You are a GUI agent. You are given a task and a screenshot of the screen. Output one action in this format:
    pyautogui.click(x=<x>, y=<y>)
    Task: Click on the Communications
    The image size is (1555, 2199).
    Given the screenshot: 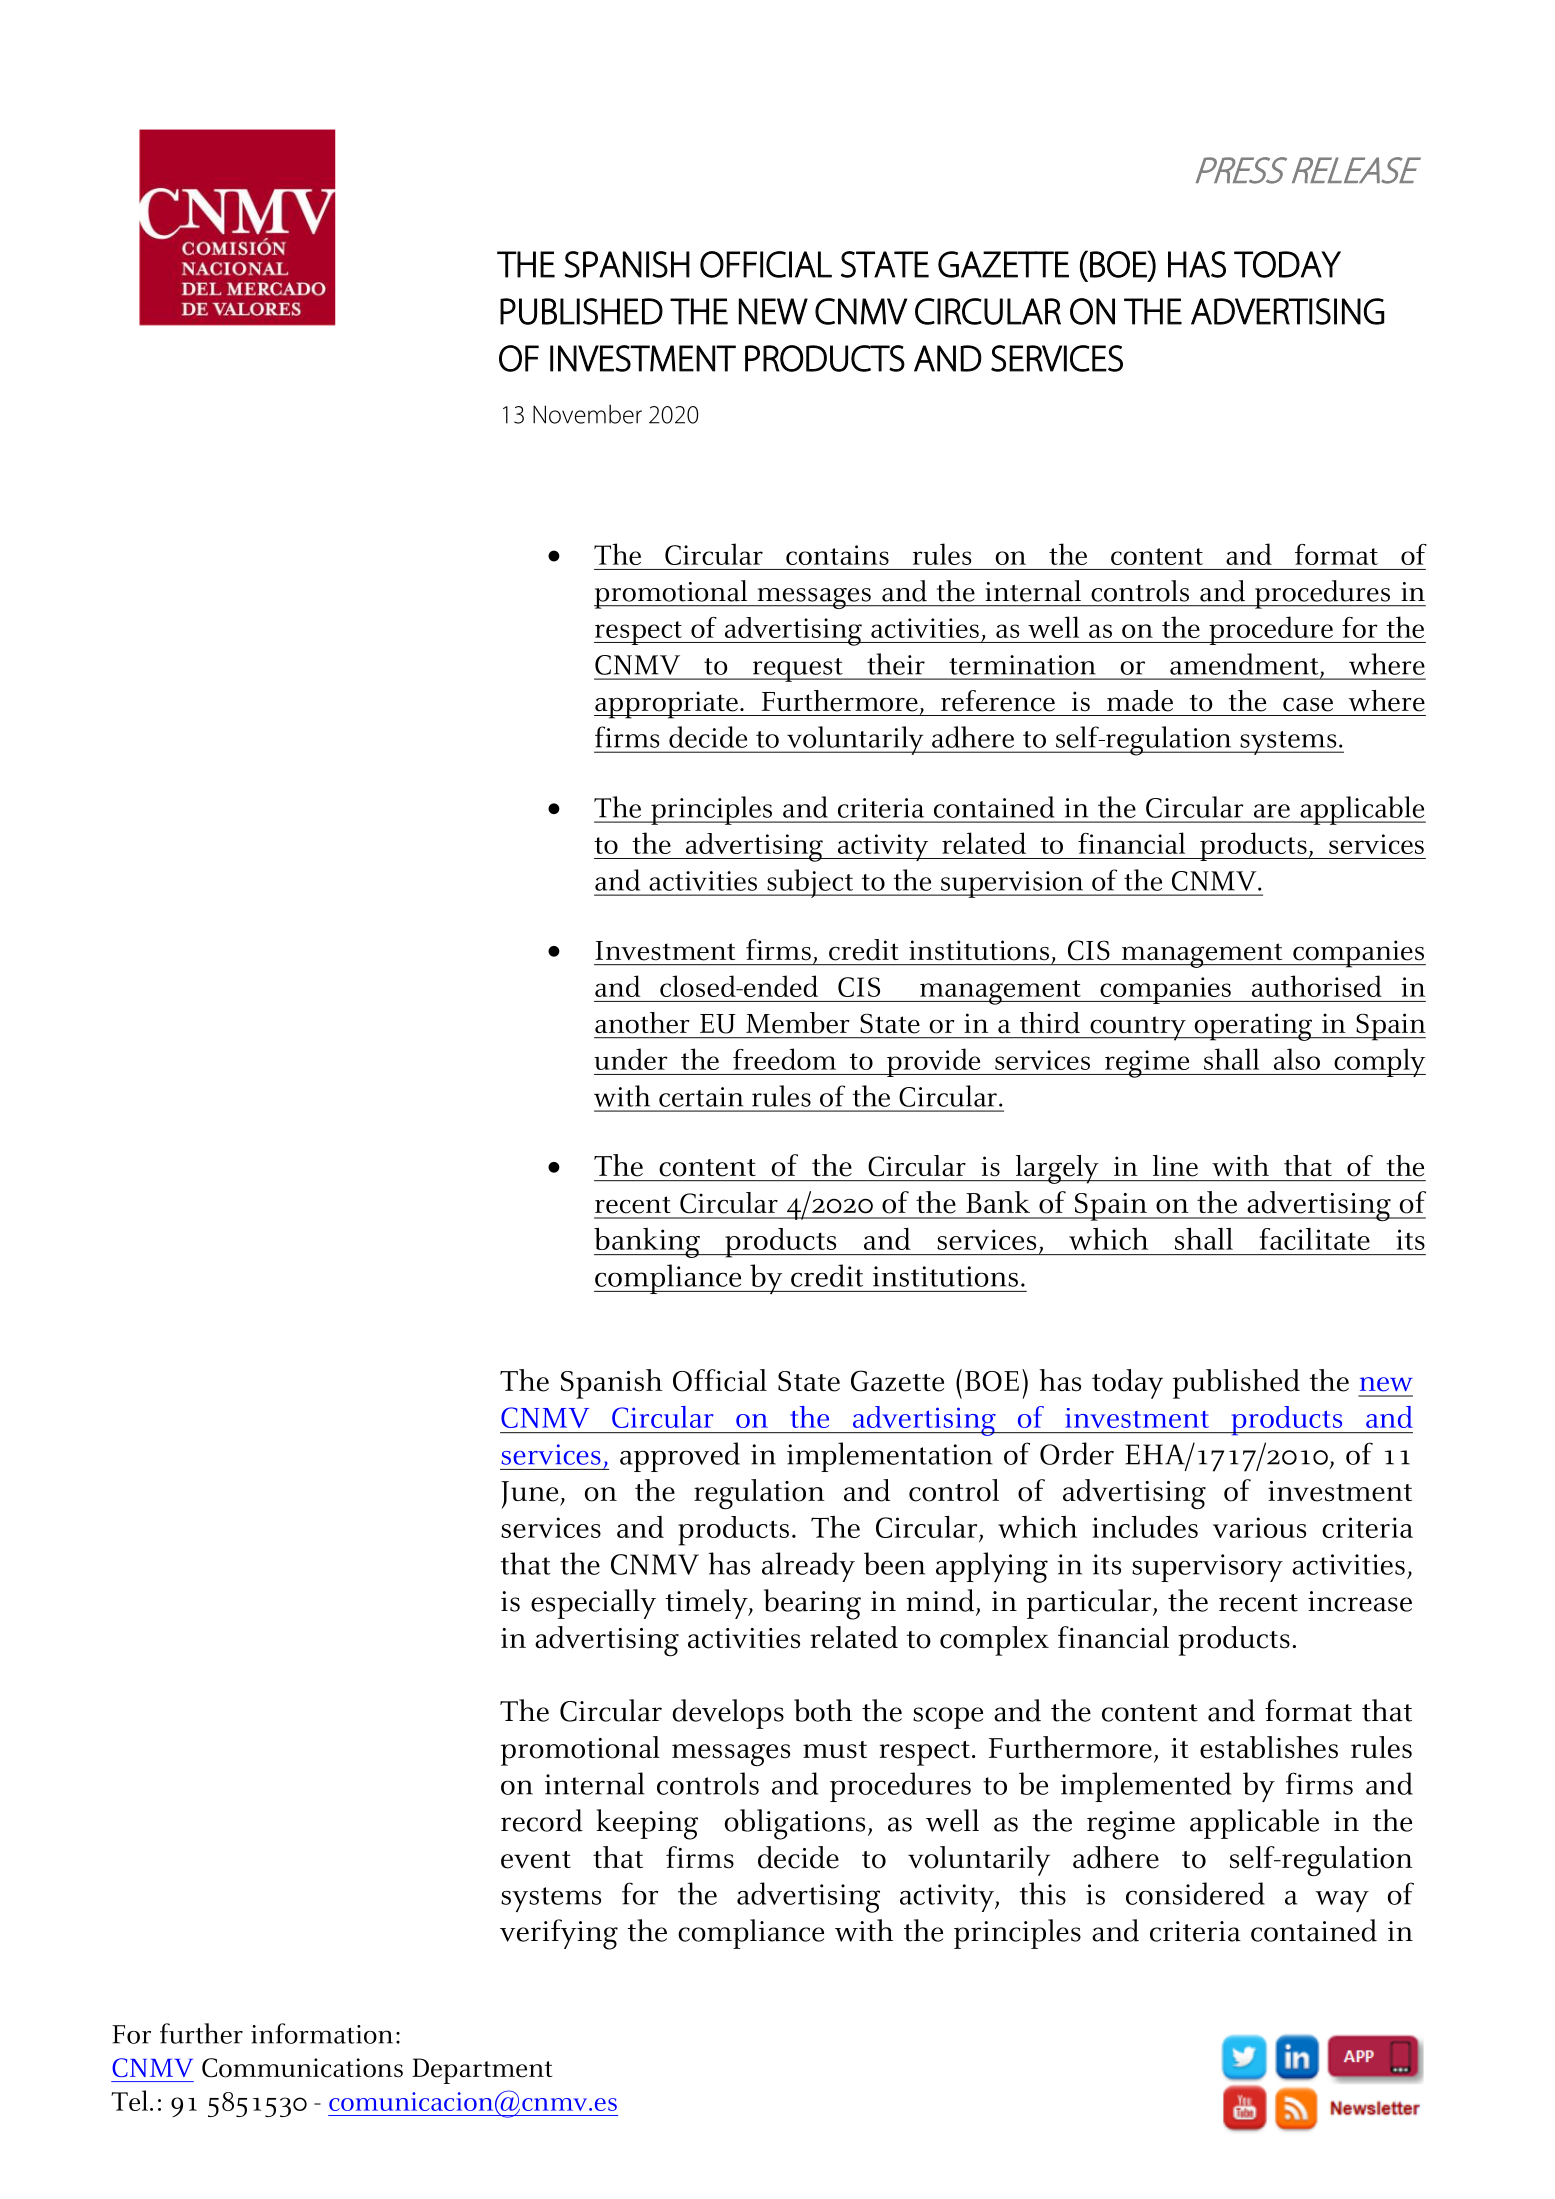 What is the action you would take?
    pyautogui.click(x=302, y=2068)
